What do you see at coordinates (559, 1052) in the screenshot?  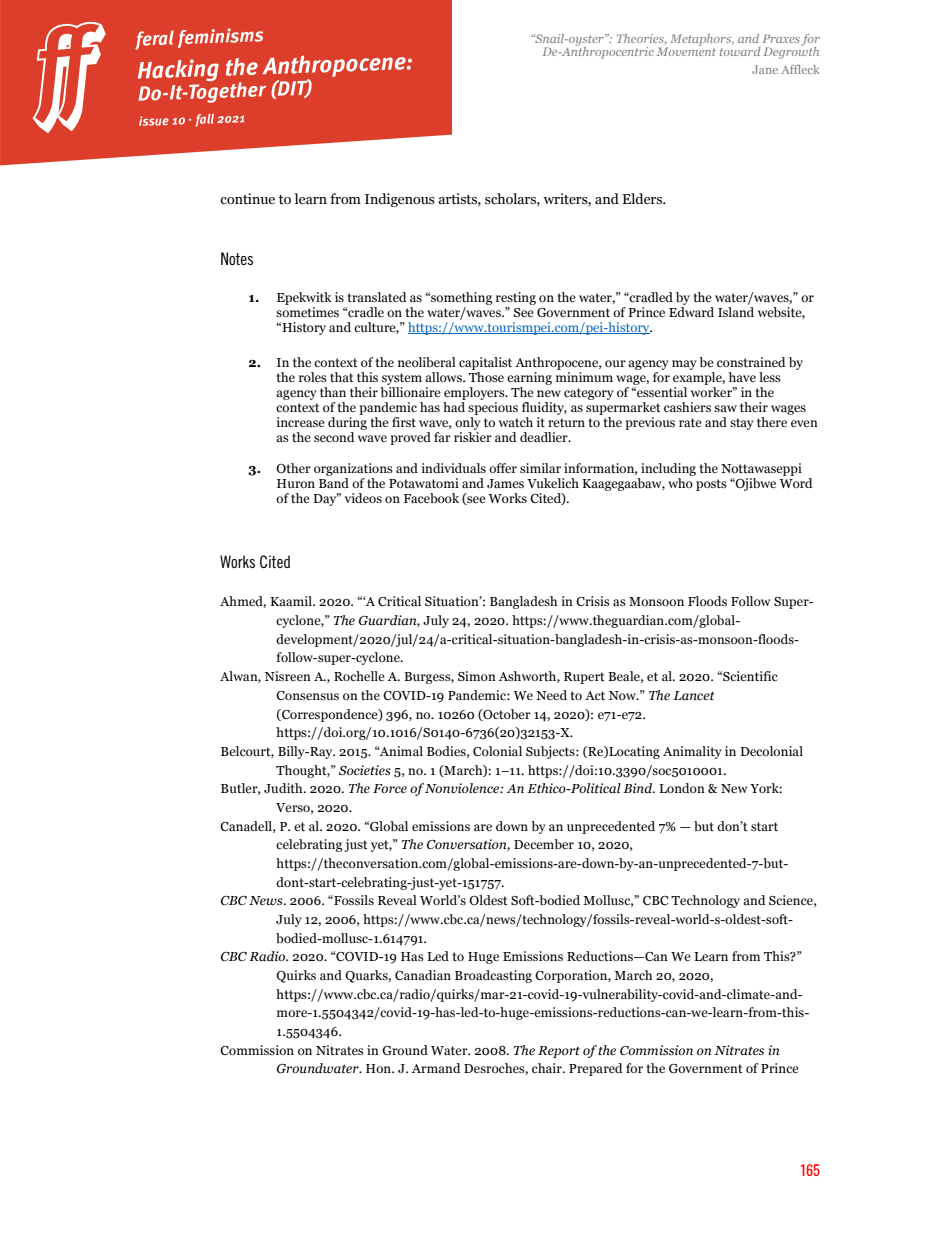 I see `Report` at bounding box center [559, 1052].
